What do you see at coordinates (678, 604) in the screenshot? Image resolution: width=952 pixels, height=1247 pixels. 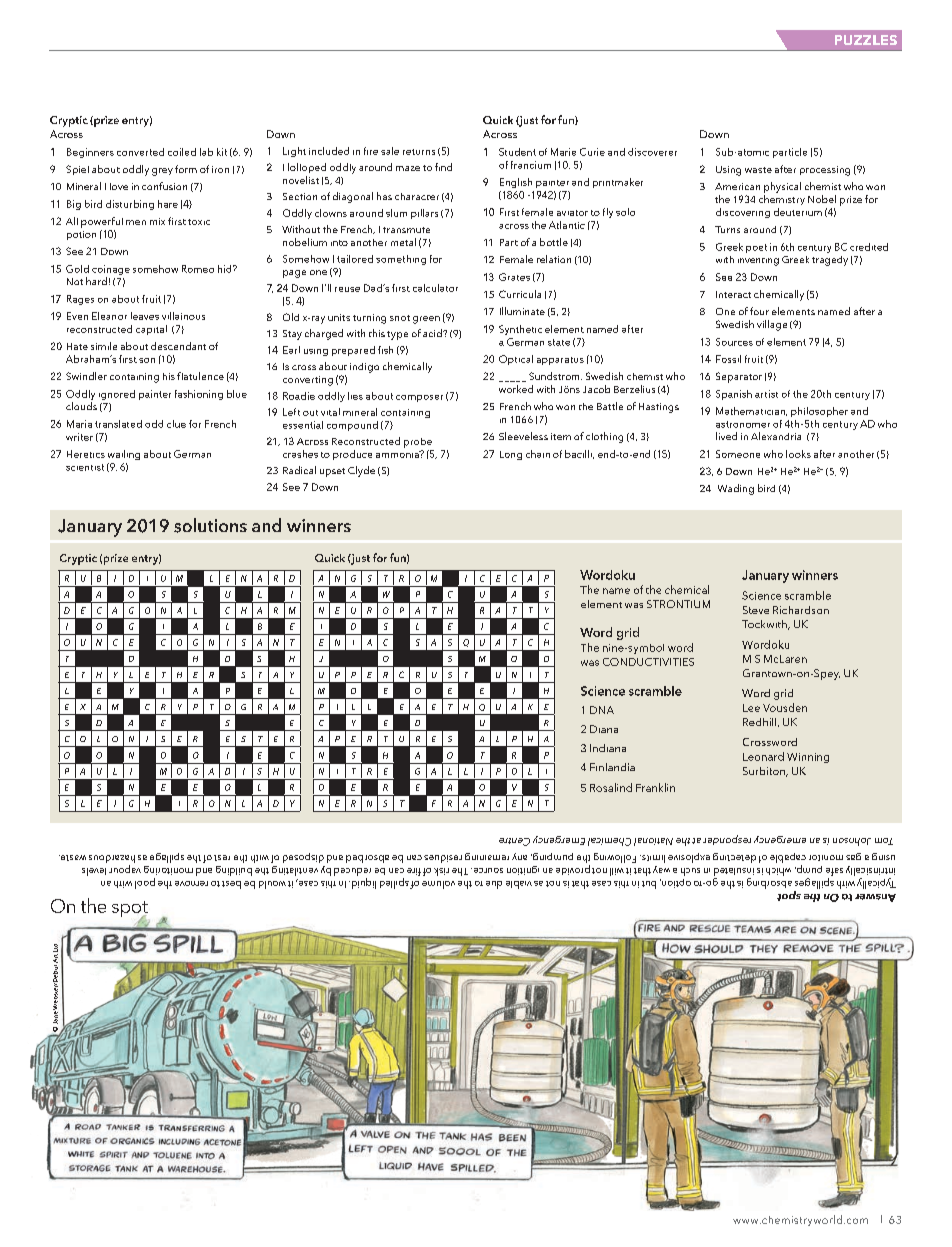 I see `STRONTIUM` at bounding box center [678, 604].
